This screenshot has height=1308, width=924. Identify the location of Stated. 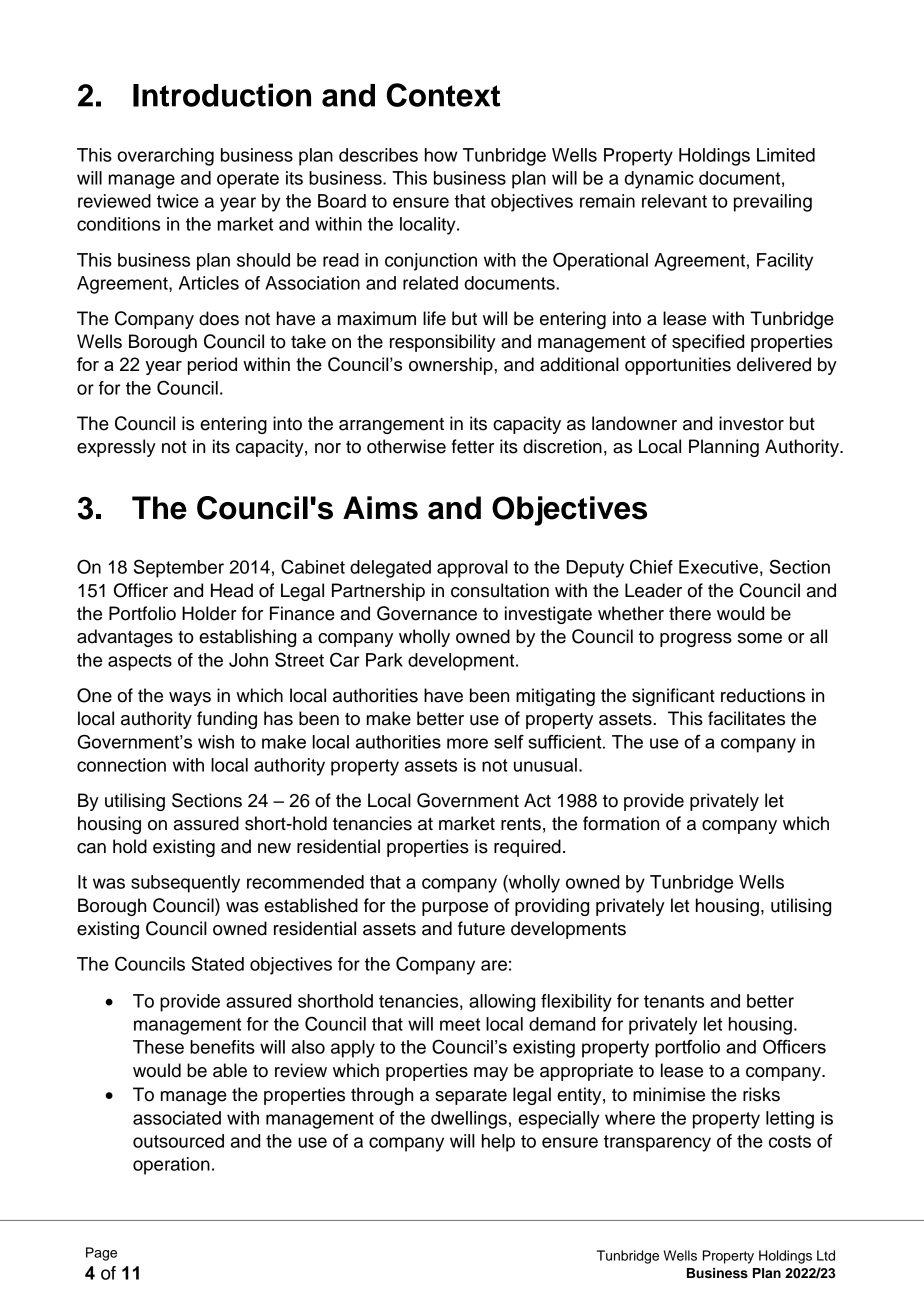
(218, 963).
